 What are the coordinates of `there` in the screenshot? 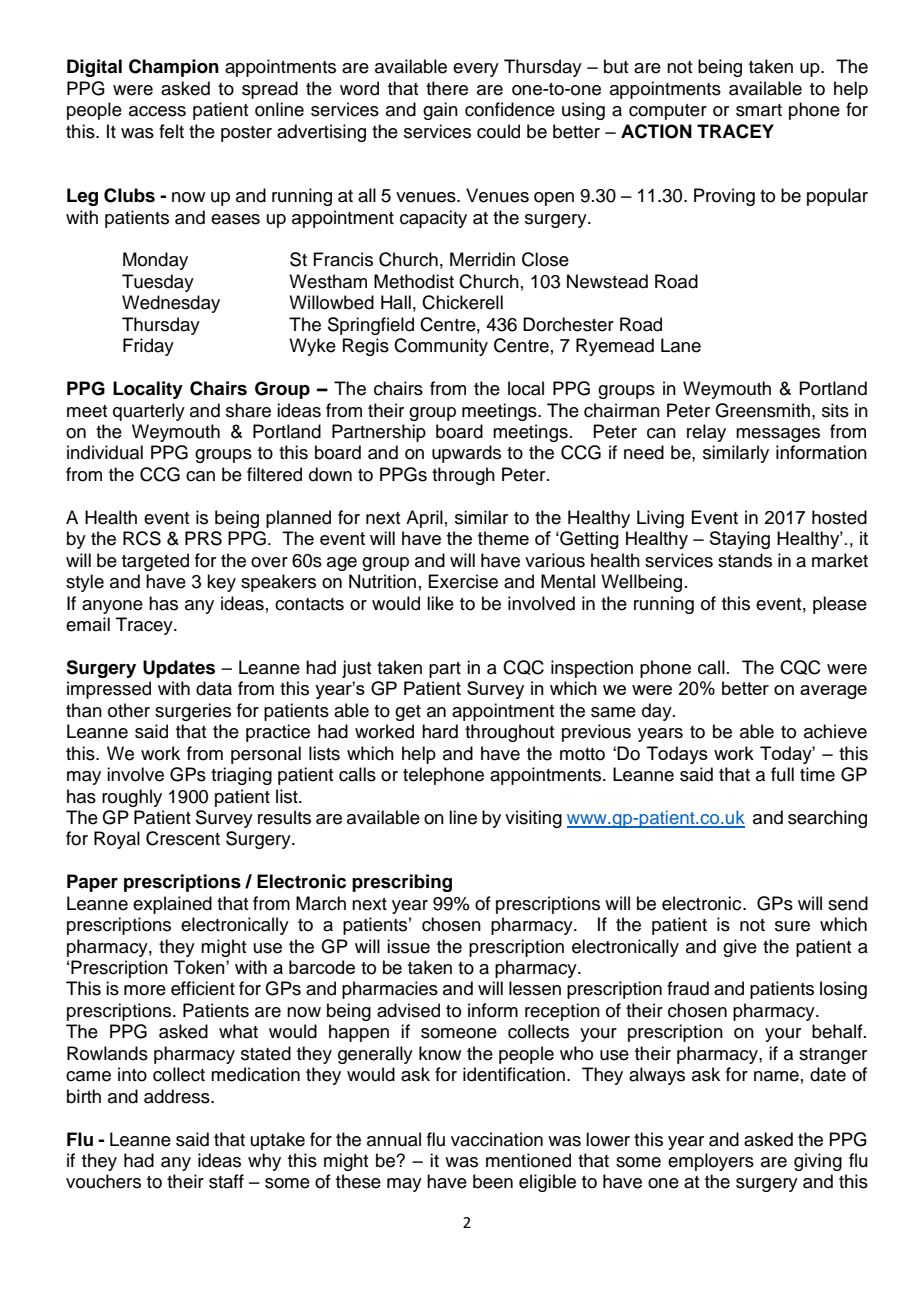 It's located at (447, 88).
